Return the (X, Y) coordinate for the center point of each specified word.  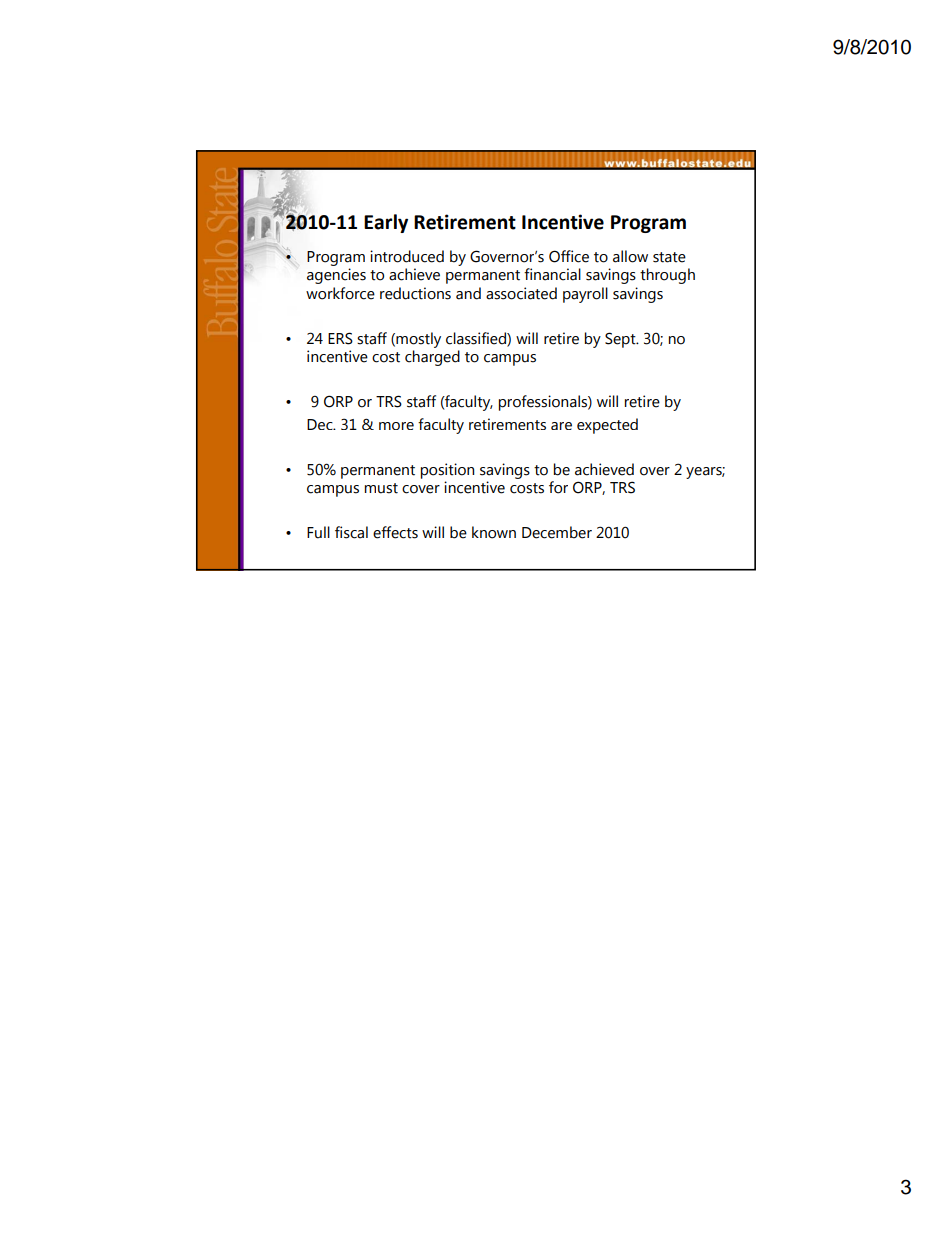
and (468, 293)
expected (607, 426)
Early (386, 223)
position (447, 471)
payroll (585, 295)
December (557, 532)
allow (630, 256)
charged (432, 358)
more (396, 426)
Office (569, 256)
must (381, 488)
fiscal (351, 532)
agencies (336, 276)
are (561, 426)
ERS (340, 338)
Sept (621, 340)
